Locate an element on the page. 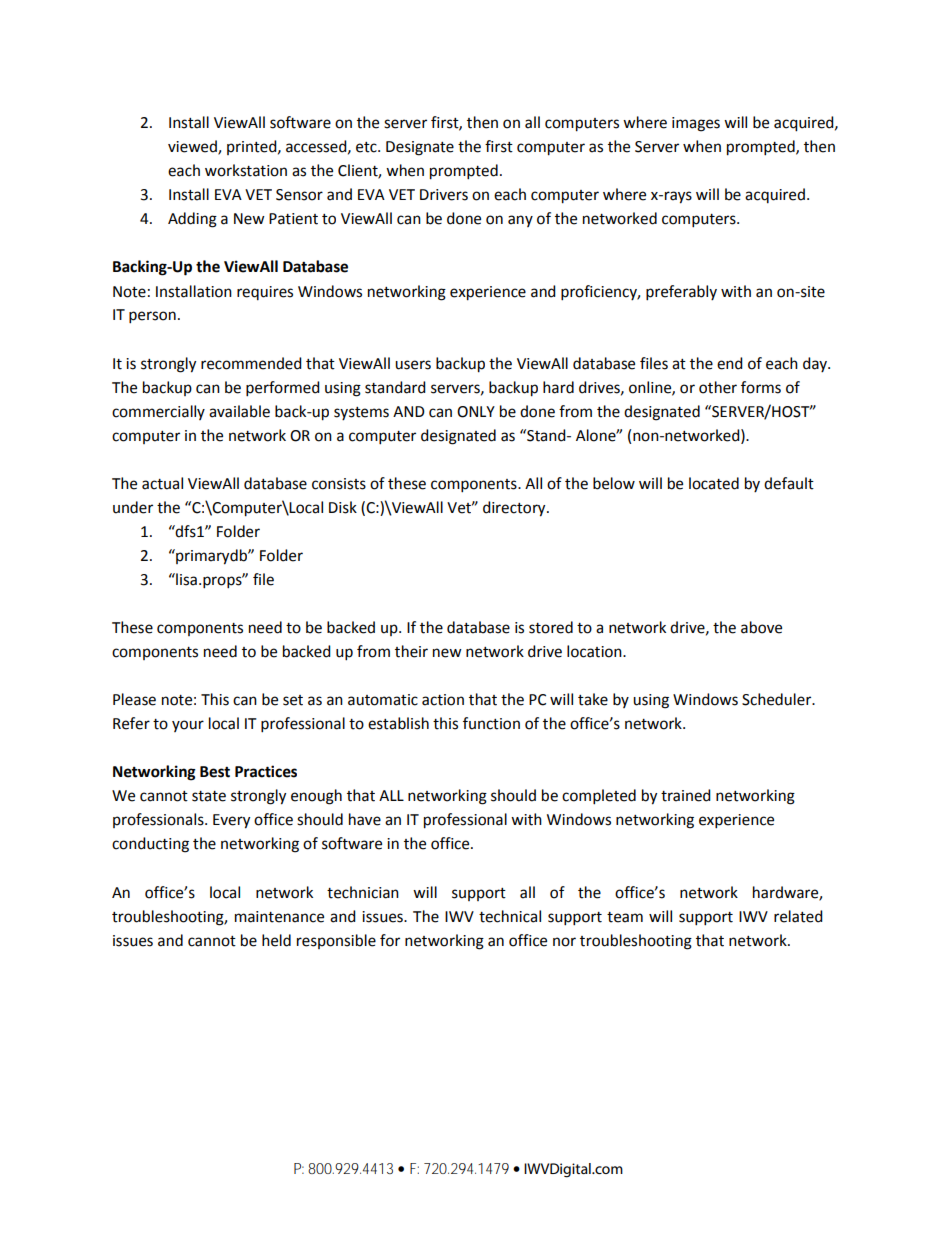  viewed is located at coordinates (193, 147).
